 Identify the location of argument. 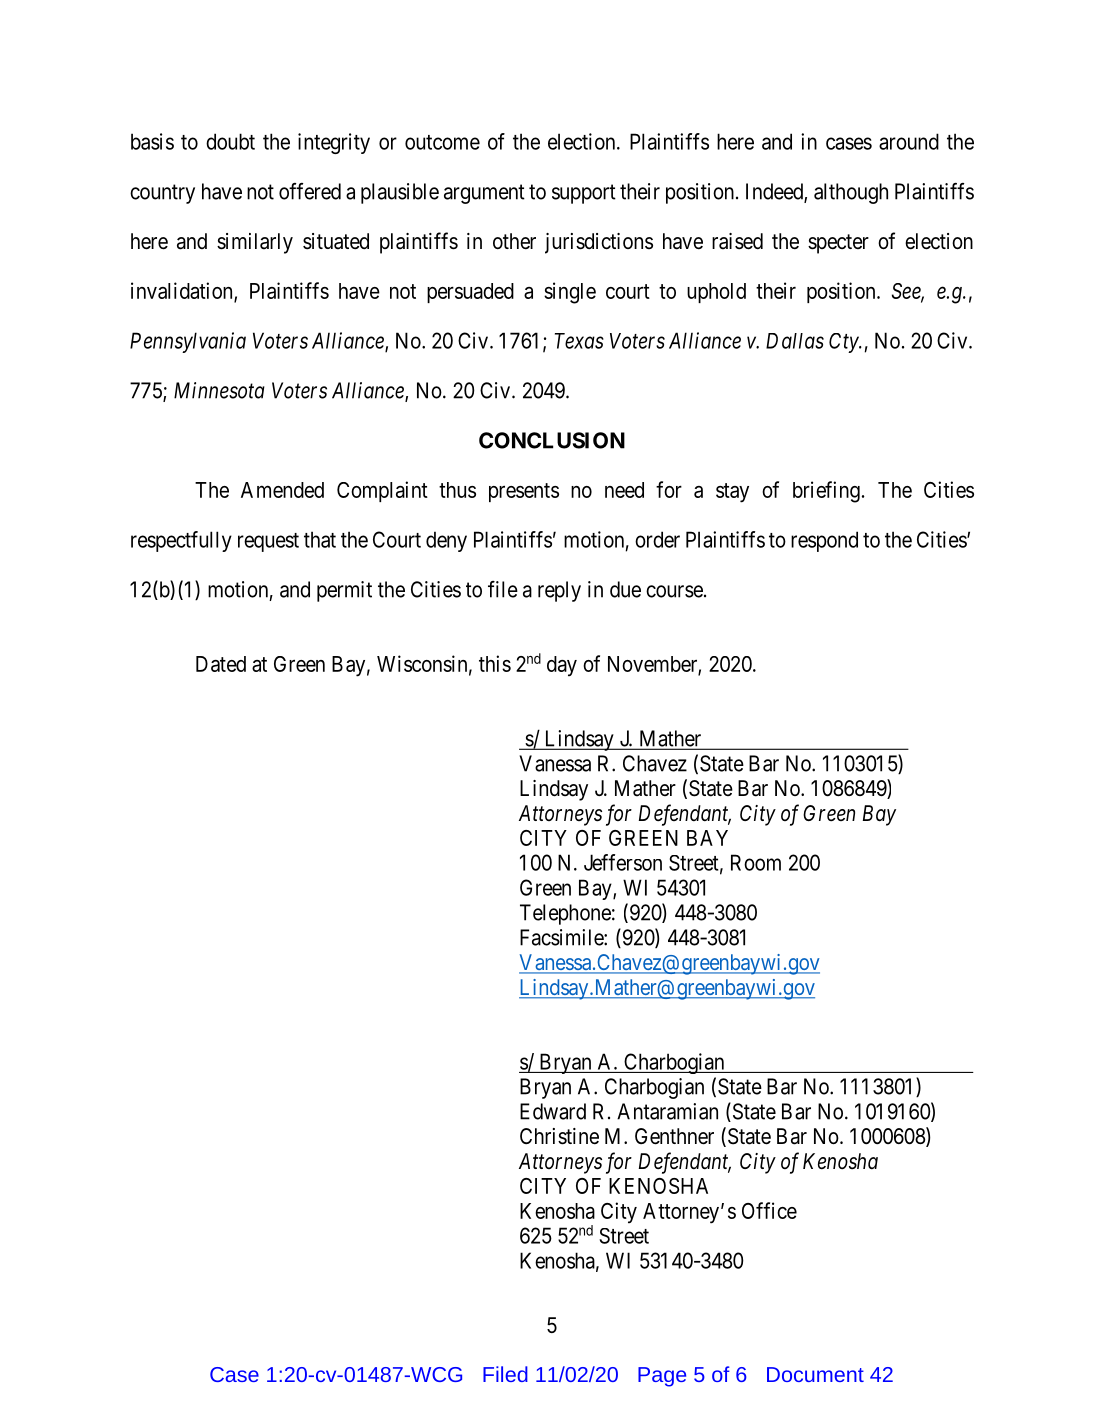
(484, 194).
